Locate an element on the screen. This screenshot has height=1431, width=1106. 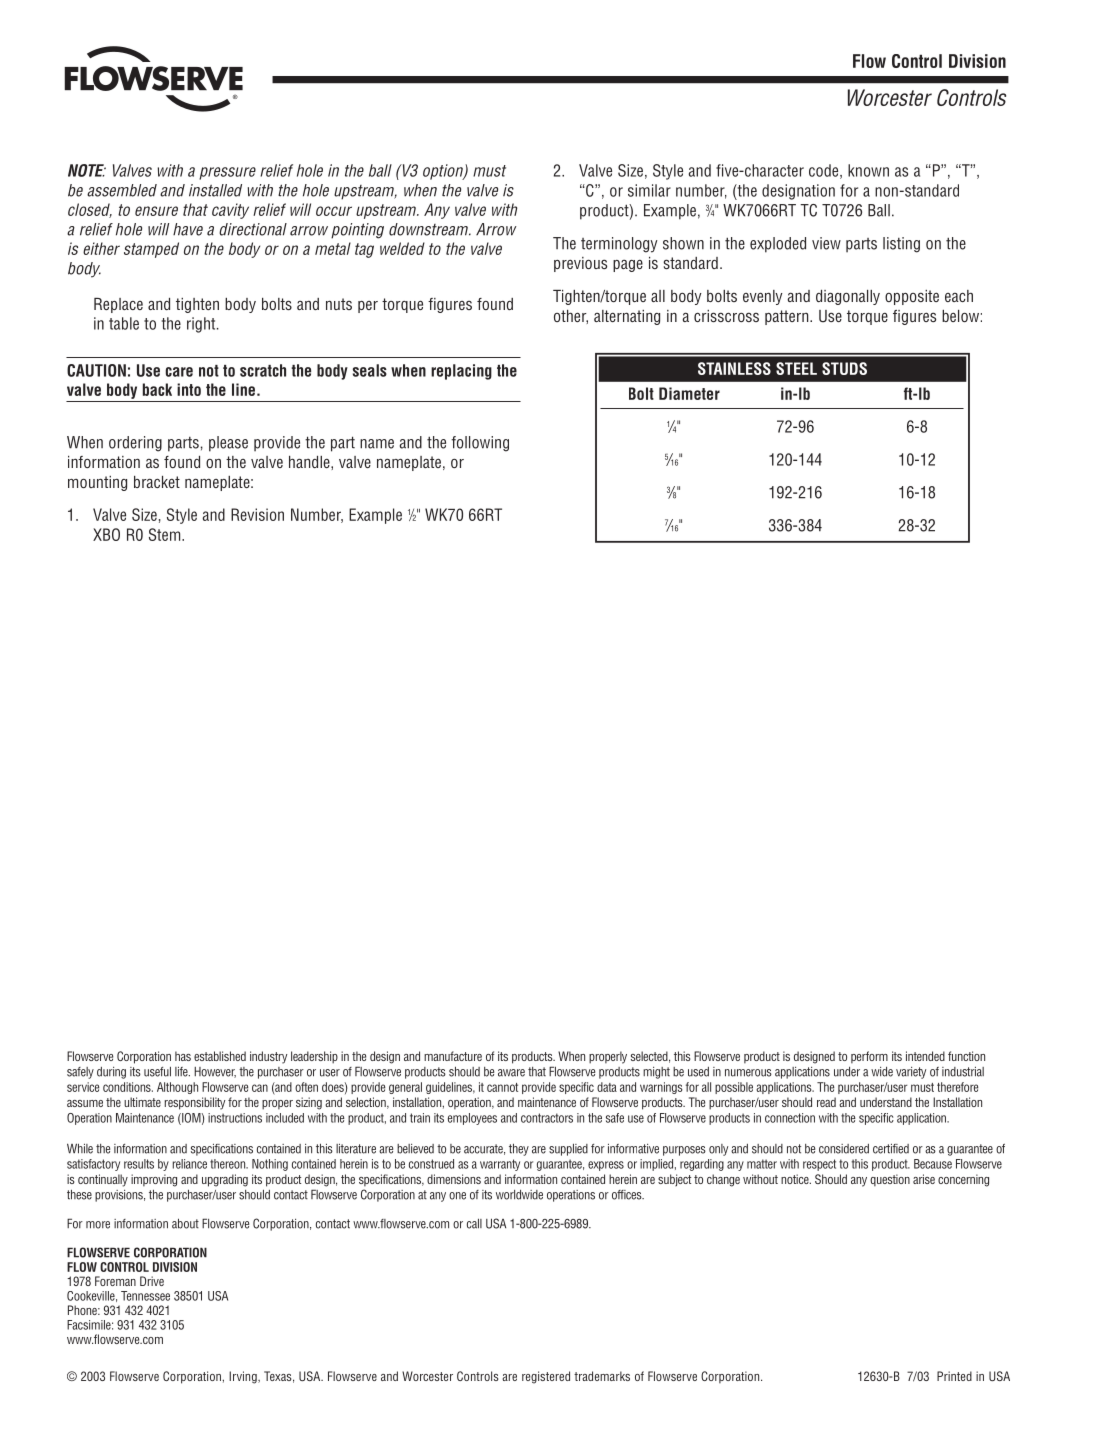
following is located at coordinates (480, 444).
